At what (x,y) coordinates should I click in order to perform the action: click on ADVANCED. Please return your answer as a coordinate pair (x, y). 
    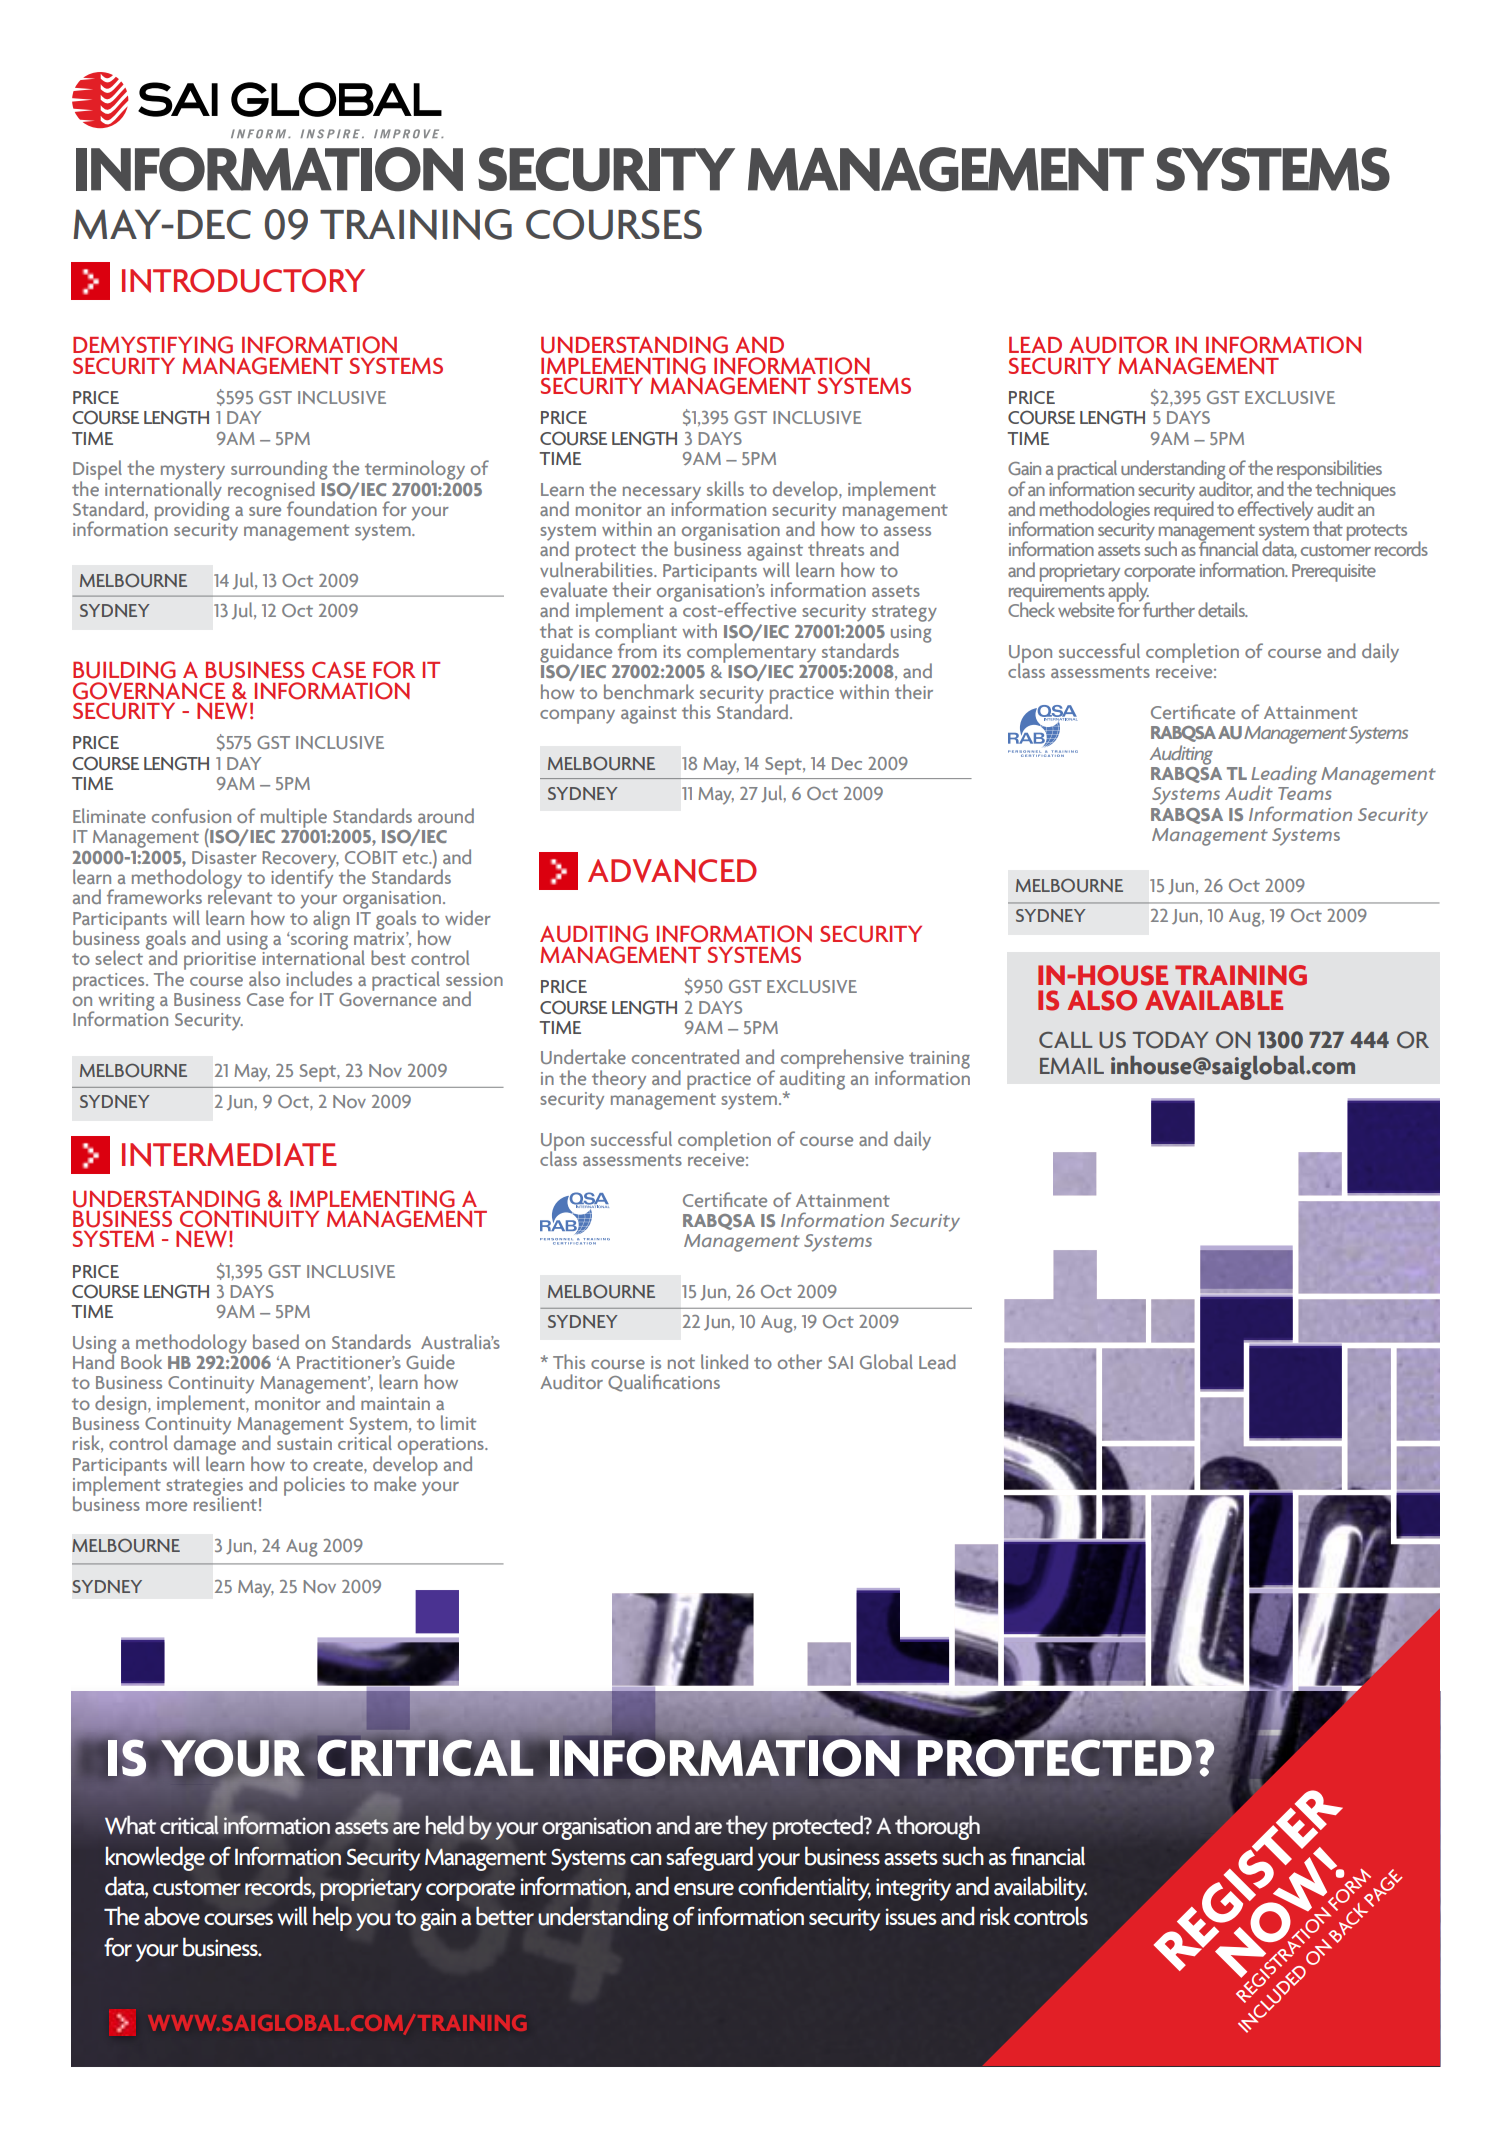
    Looking at the image, I should click on (672, 871).
